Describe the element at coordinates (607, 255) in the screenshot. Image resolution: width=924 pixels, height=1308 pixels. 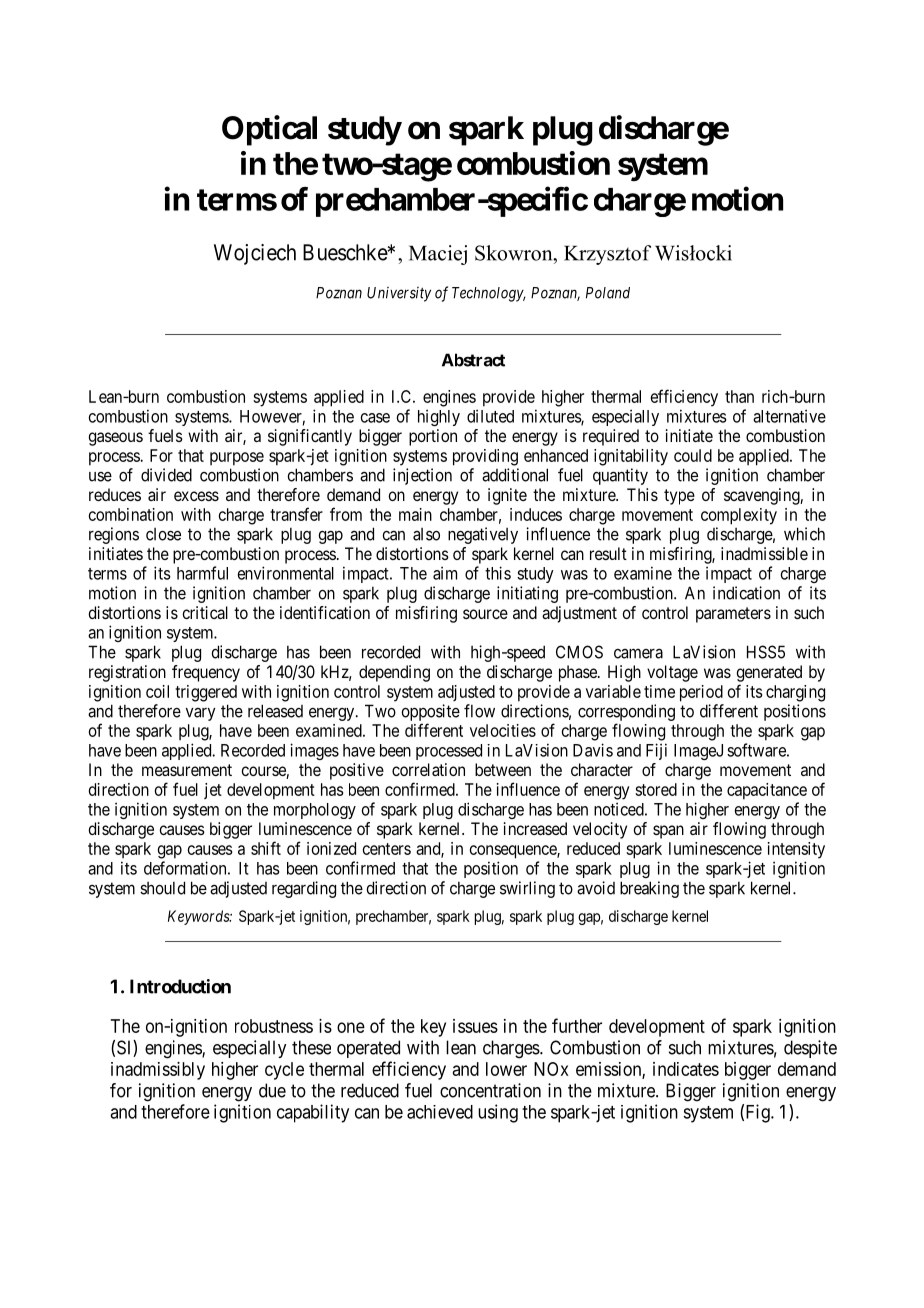
I see `Krzysztof` at that location.
